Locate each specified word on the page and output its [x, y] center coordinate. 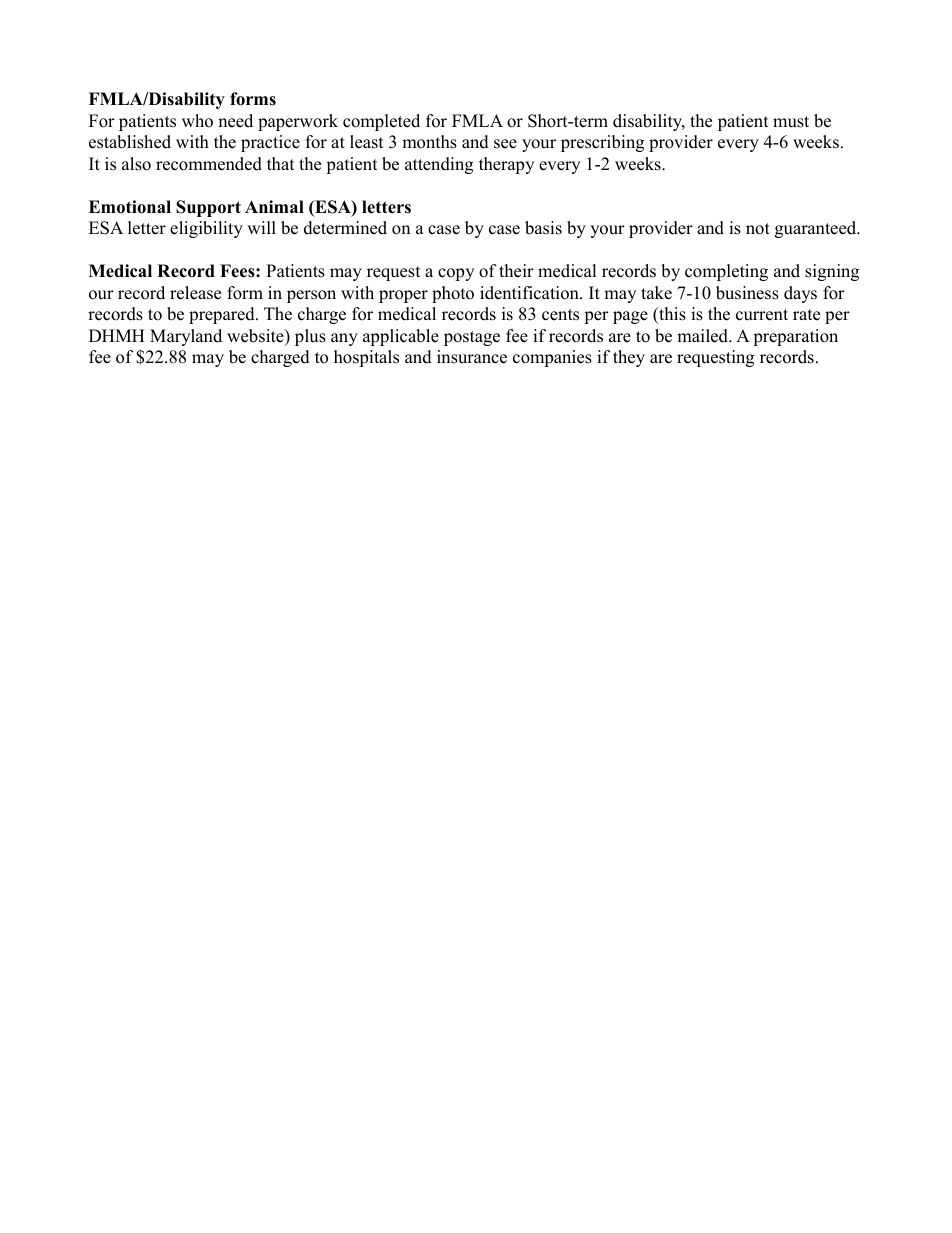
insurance [472, 357]
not [758, 229]
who [197, 121]
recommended [209, 164]
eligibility [206, 229]
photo [453, 294]
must [791, 122]
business [747, 293]
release [195, 293]
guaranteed [817, 229]
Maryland [186, 337]
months [429, 142]
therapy [506, 165]
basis [543, 228]
